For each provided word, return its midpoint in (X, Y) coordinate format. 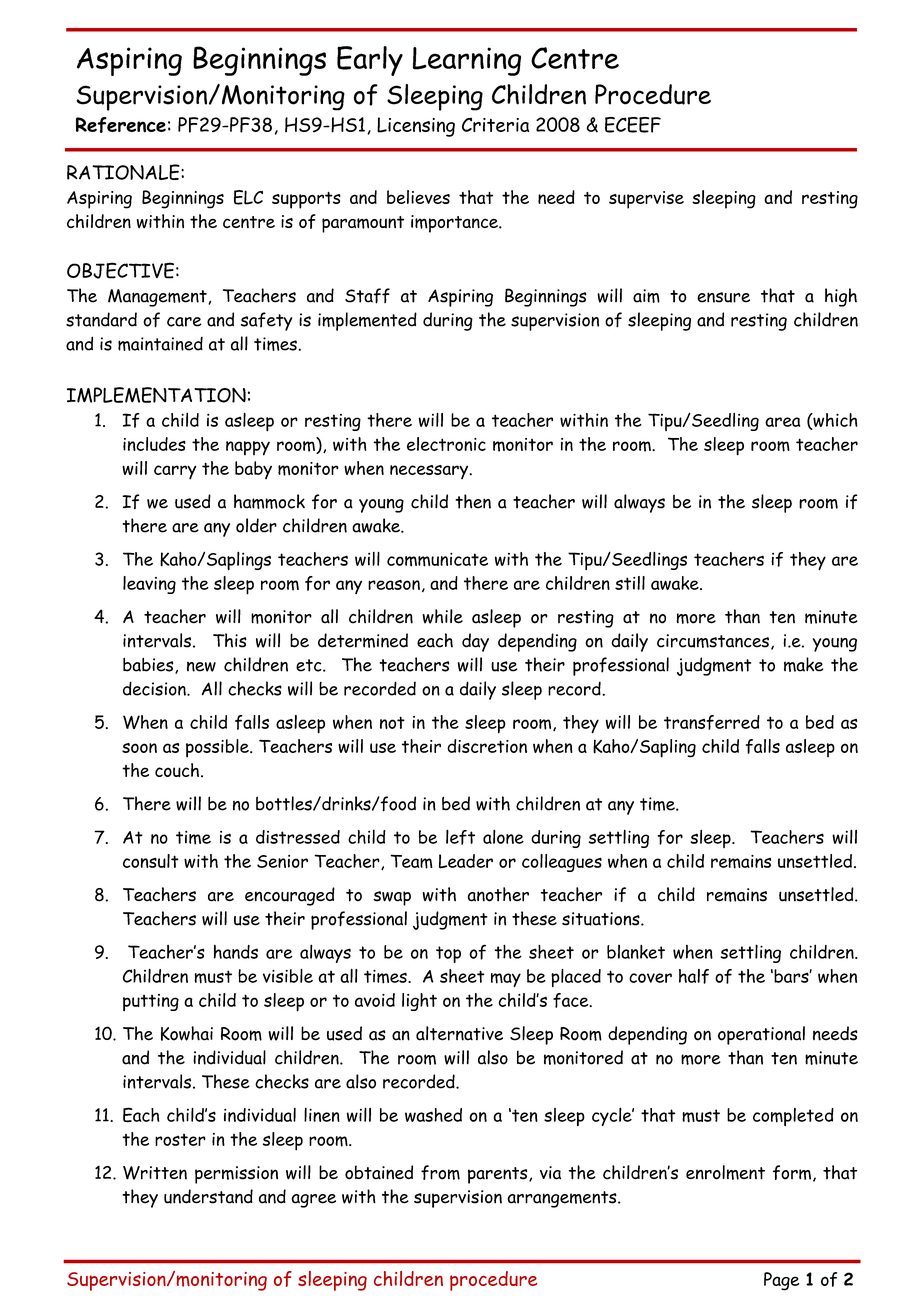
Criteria (495, 124)
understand (208, 1196)
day (475, 642)
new (201, 667)
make (803, 664)
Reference (121, 125)
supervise (646, 200)
